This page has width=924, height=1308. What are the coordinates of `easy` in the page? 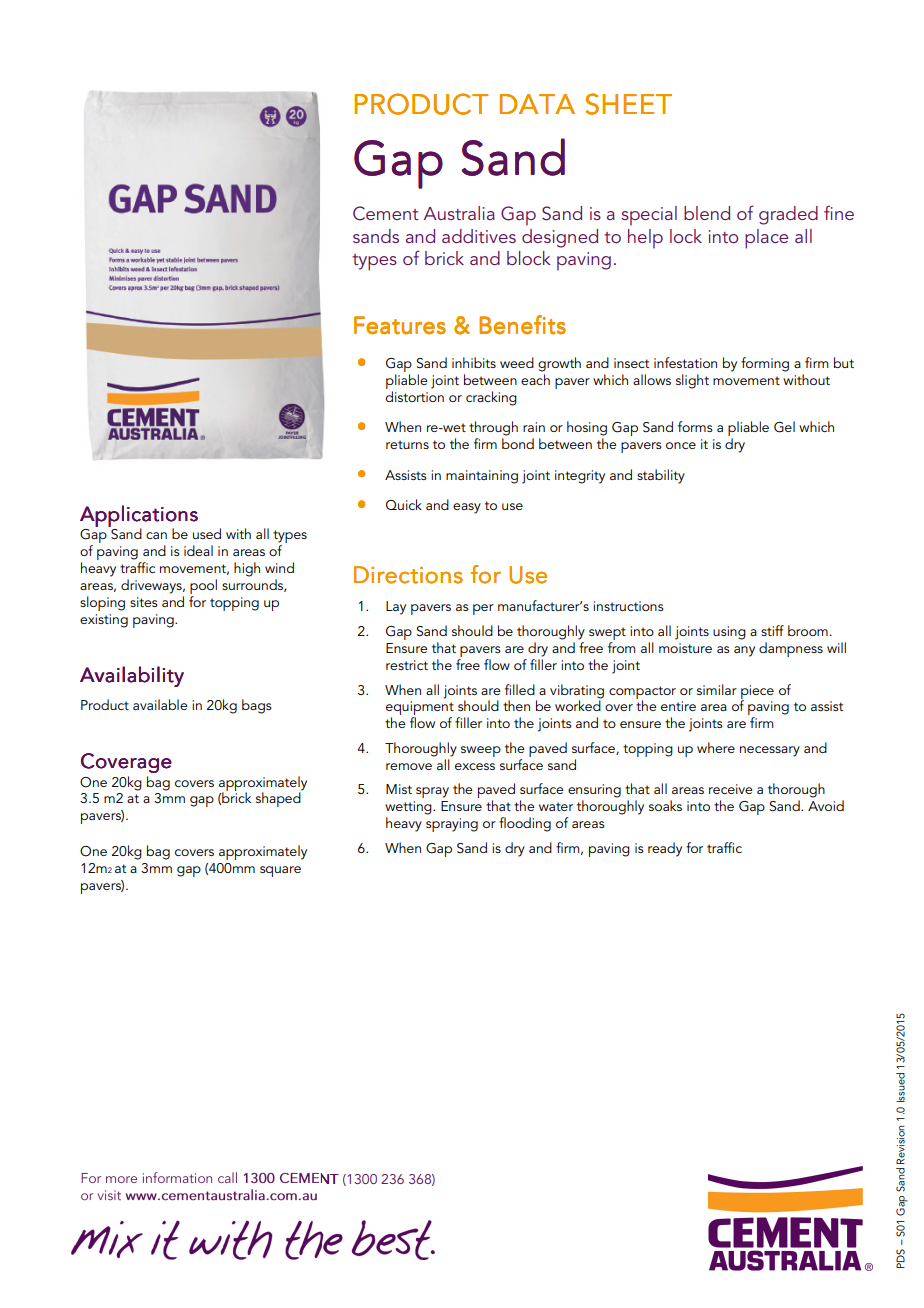 It's located at (467, 508).
